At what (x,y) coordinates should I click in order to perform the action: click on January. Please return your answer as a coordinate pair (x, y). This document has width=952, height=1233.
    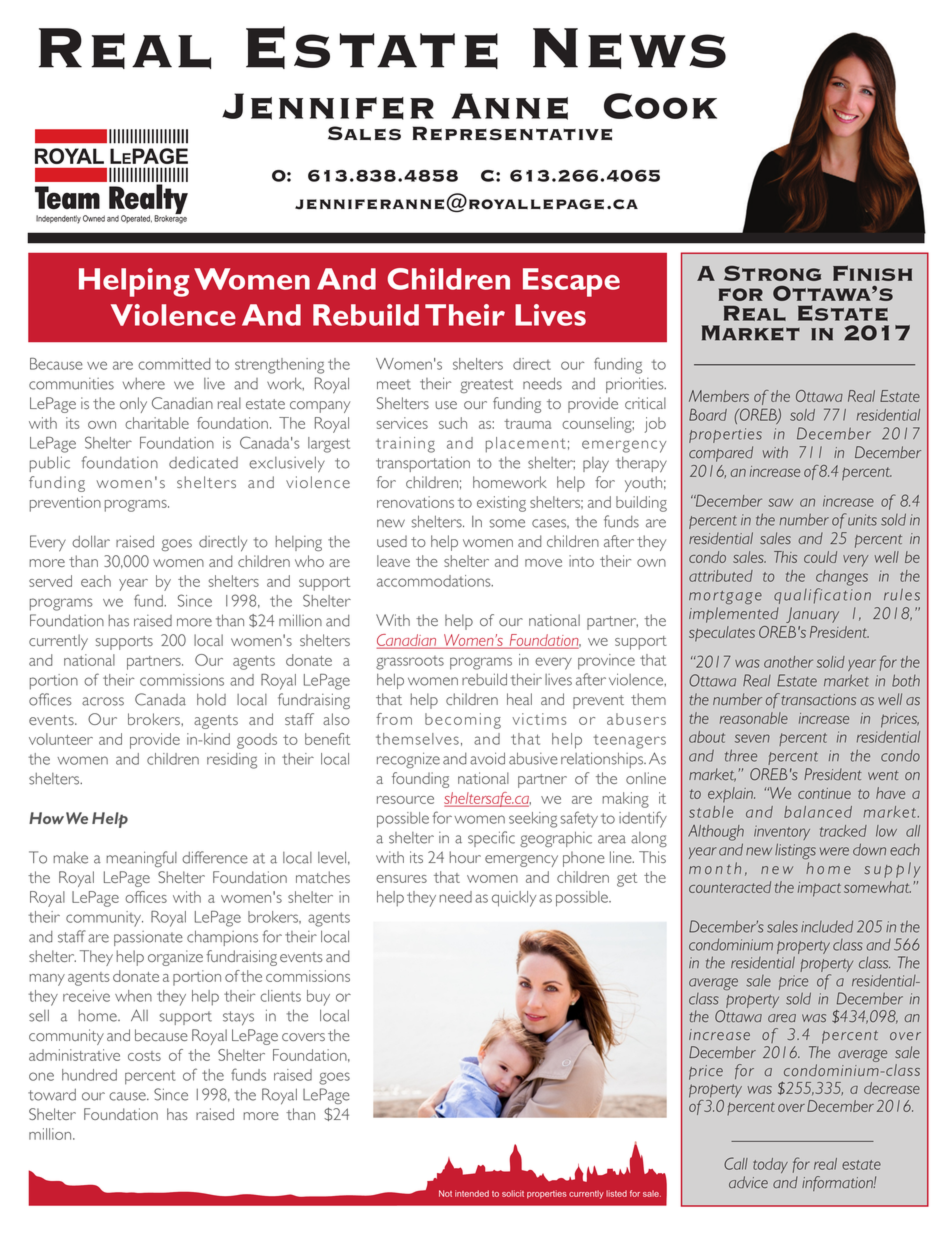
    Looking at the image, I should click on (812, 615).
